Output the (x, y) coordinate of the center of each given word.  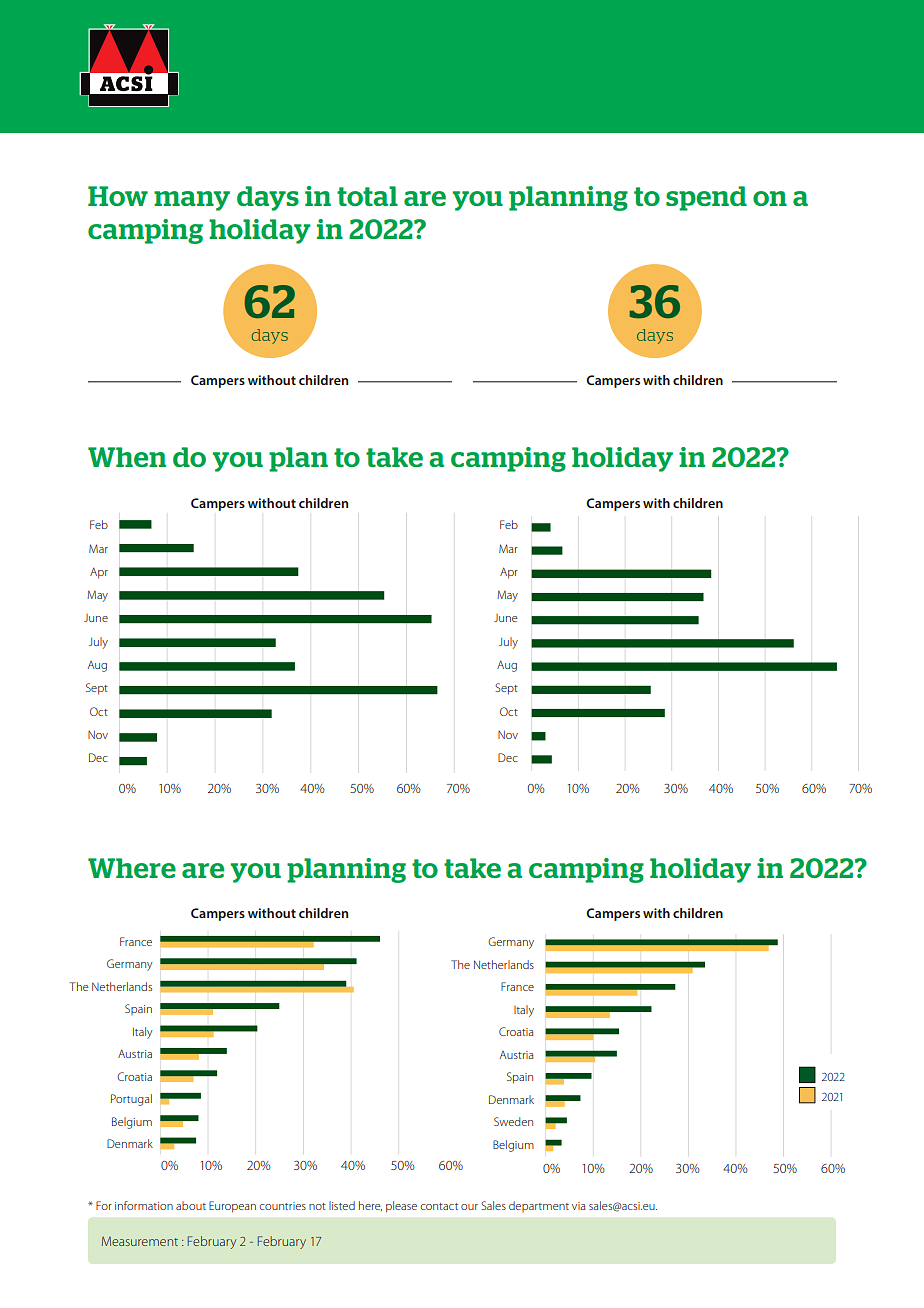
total (367, 196)
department (539, 1206)
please (401, 1207)
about (191, 1205)
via (578, 1206)
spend (706, 198)
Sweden (513, 1121)
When (127, 457)
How (118, 196)
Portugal (131, 1100)
